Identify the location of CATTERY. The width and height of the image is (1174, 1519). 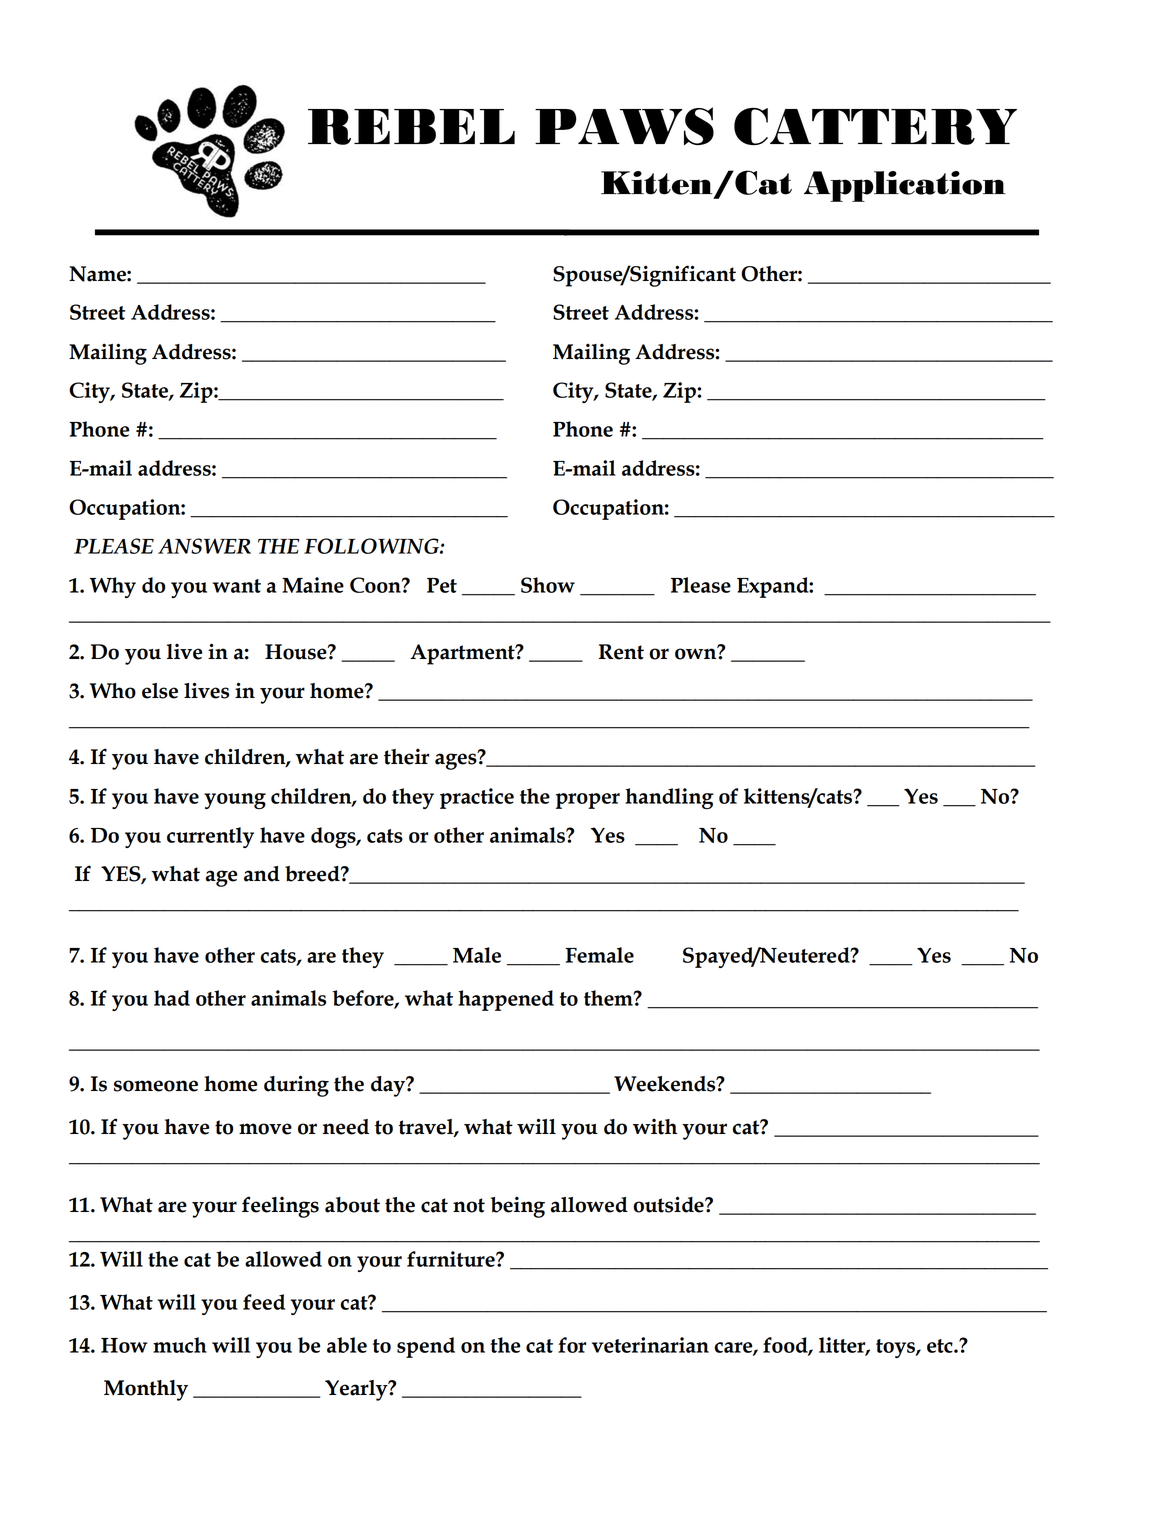
(875, 126).
